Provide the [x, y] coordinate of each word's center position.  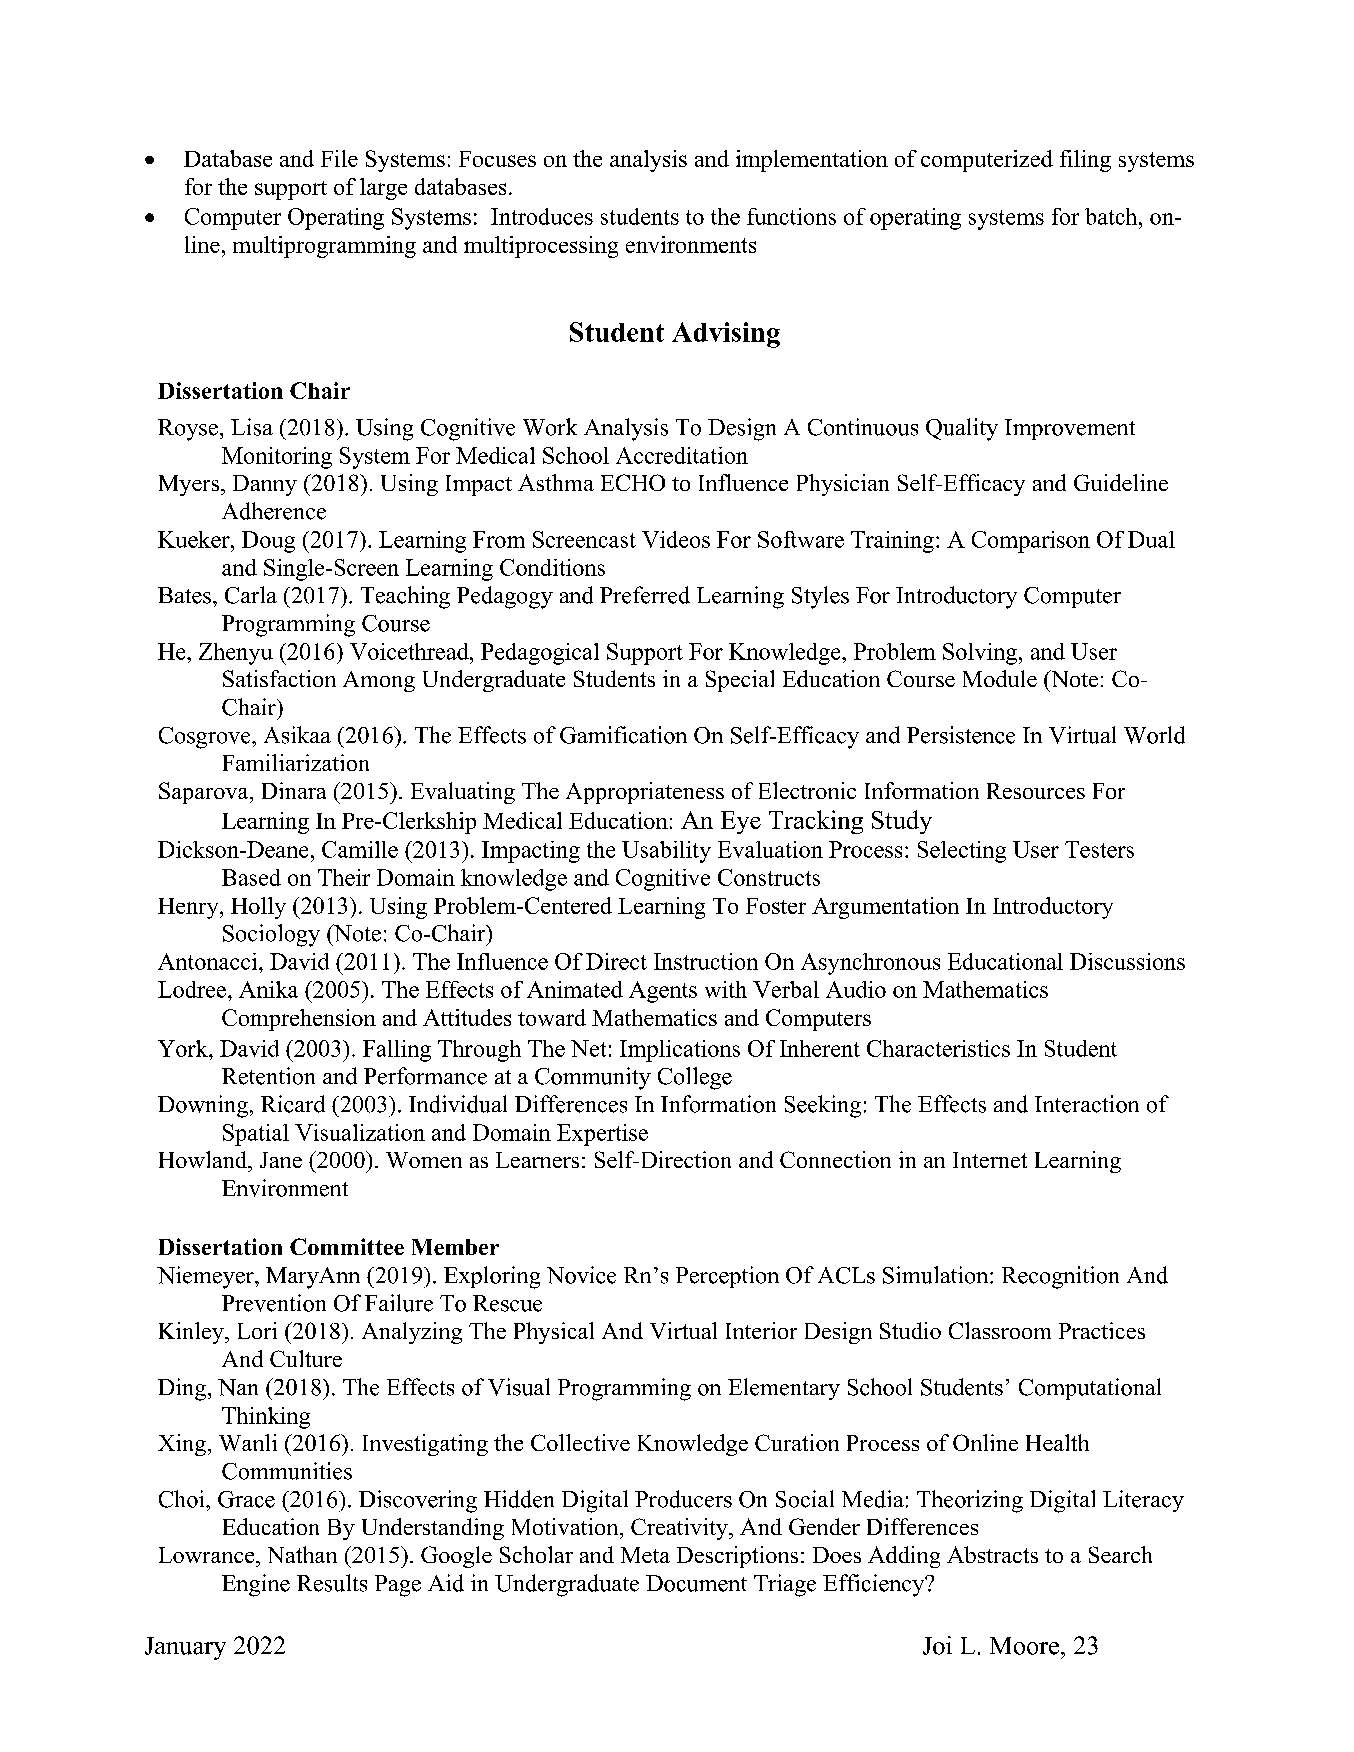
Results [332, 1583]
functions [791, 216]
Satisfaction [279, 678]
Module [1000, 678]
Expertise [602, 1135]
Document [696, 1583]
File [339, 158]
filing [1085, 161]
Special [740, 681]
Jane [281, 1160]
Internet [990, 1160]
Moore [1026, 1646]
